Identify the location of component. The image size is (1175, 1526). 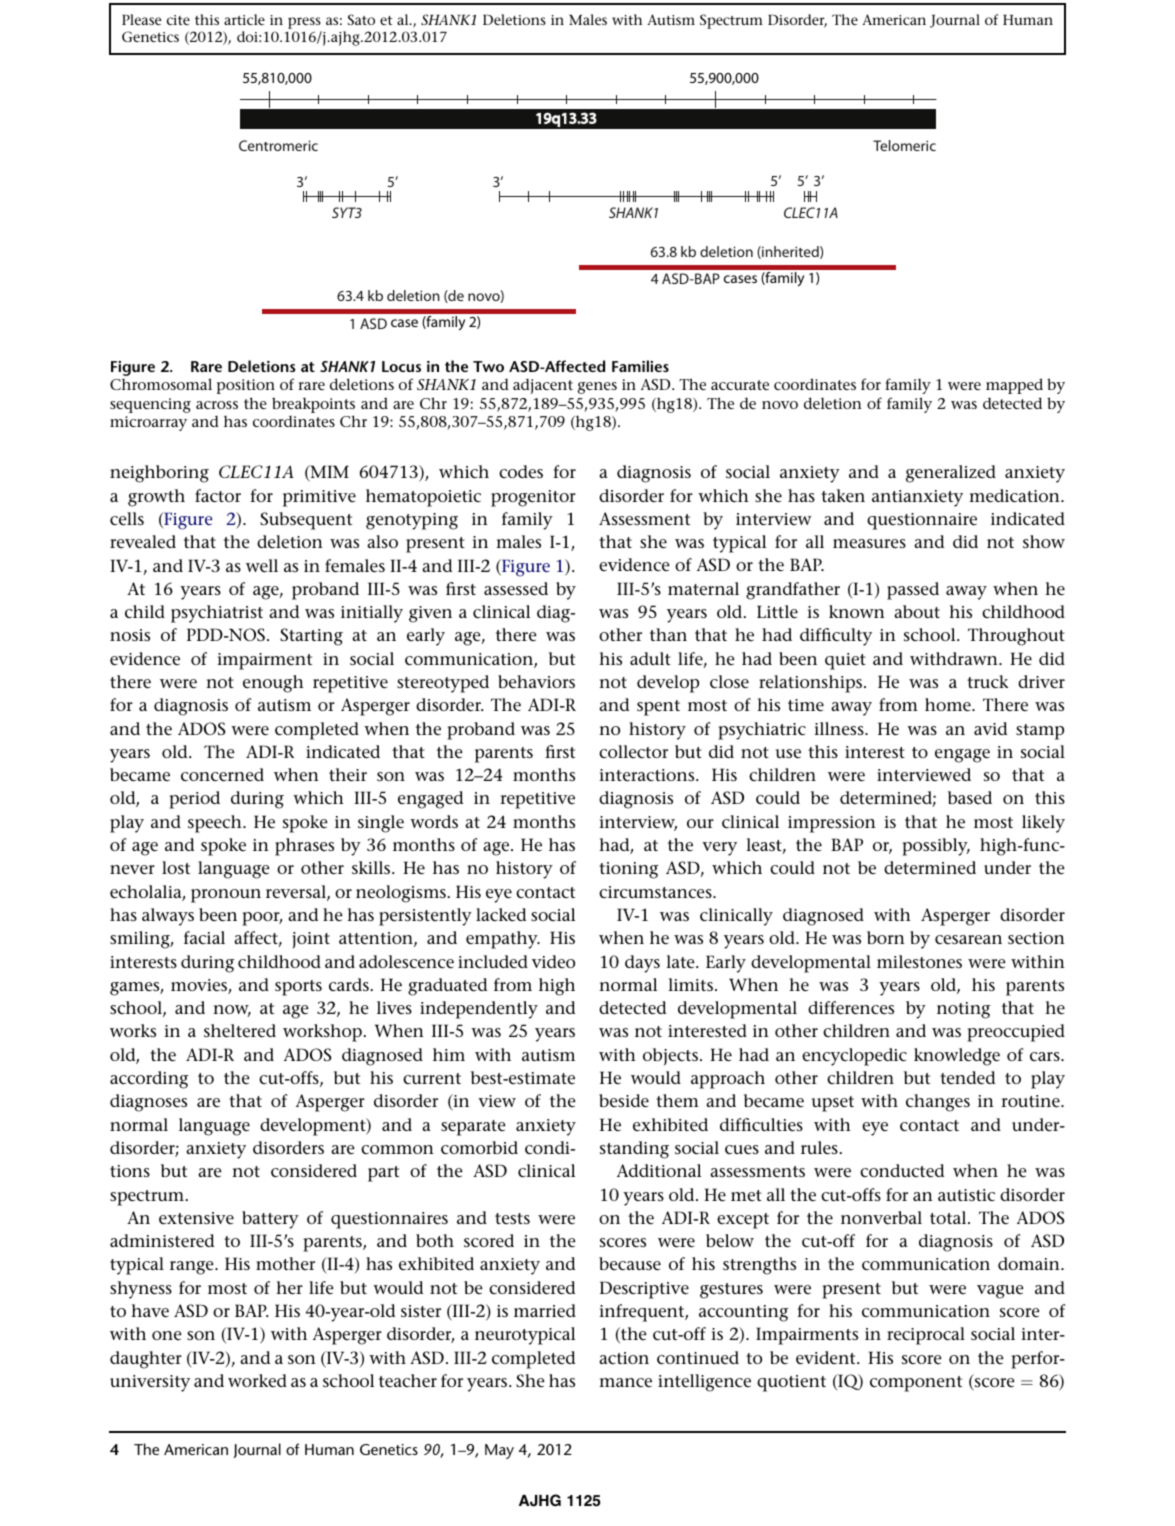
(916, 1384).
